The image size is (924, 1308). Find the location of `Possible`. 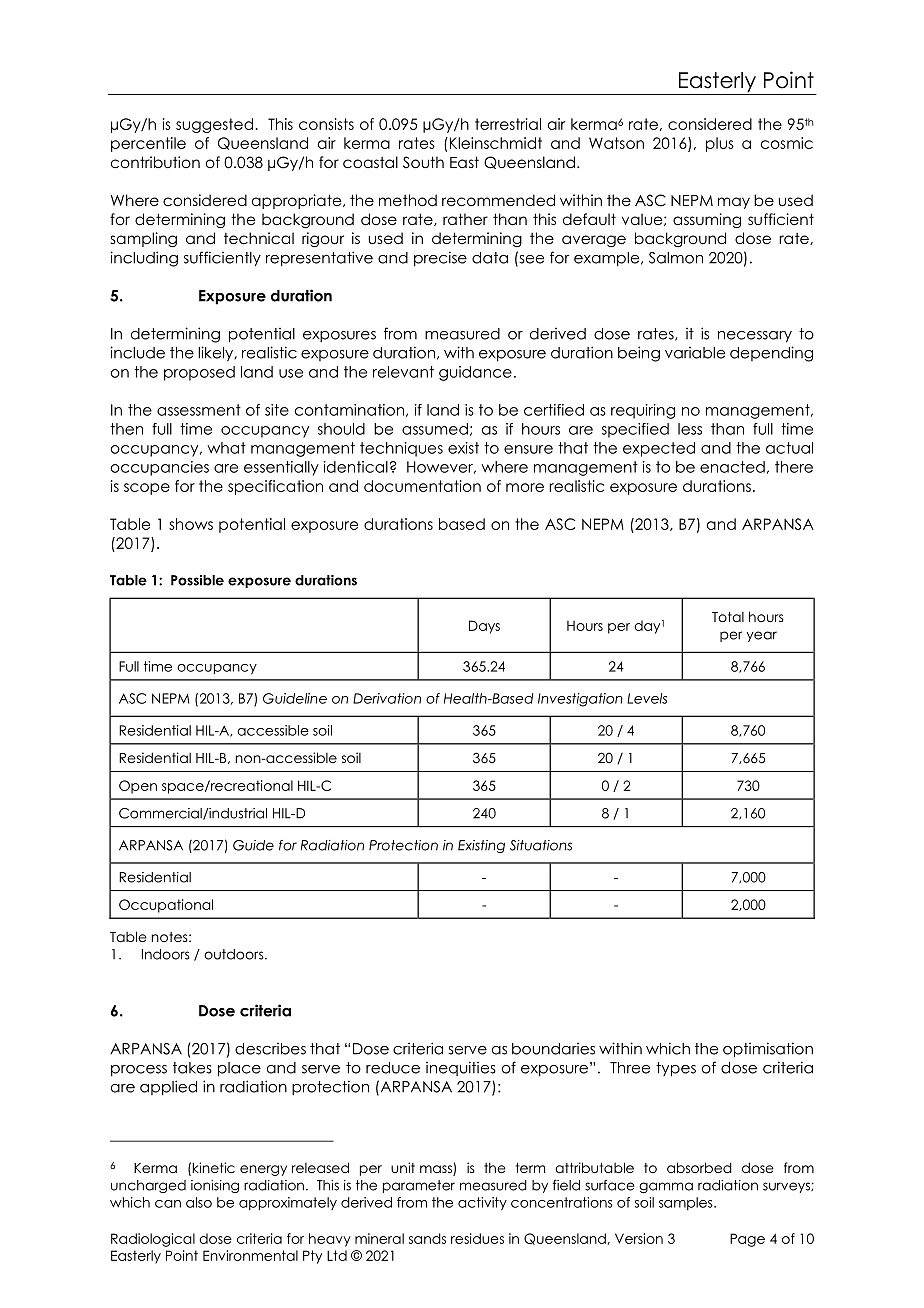

Possible is located at coordinates (197, 580).
